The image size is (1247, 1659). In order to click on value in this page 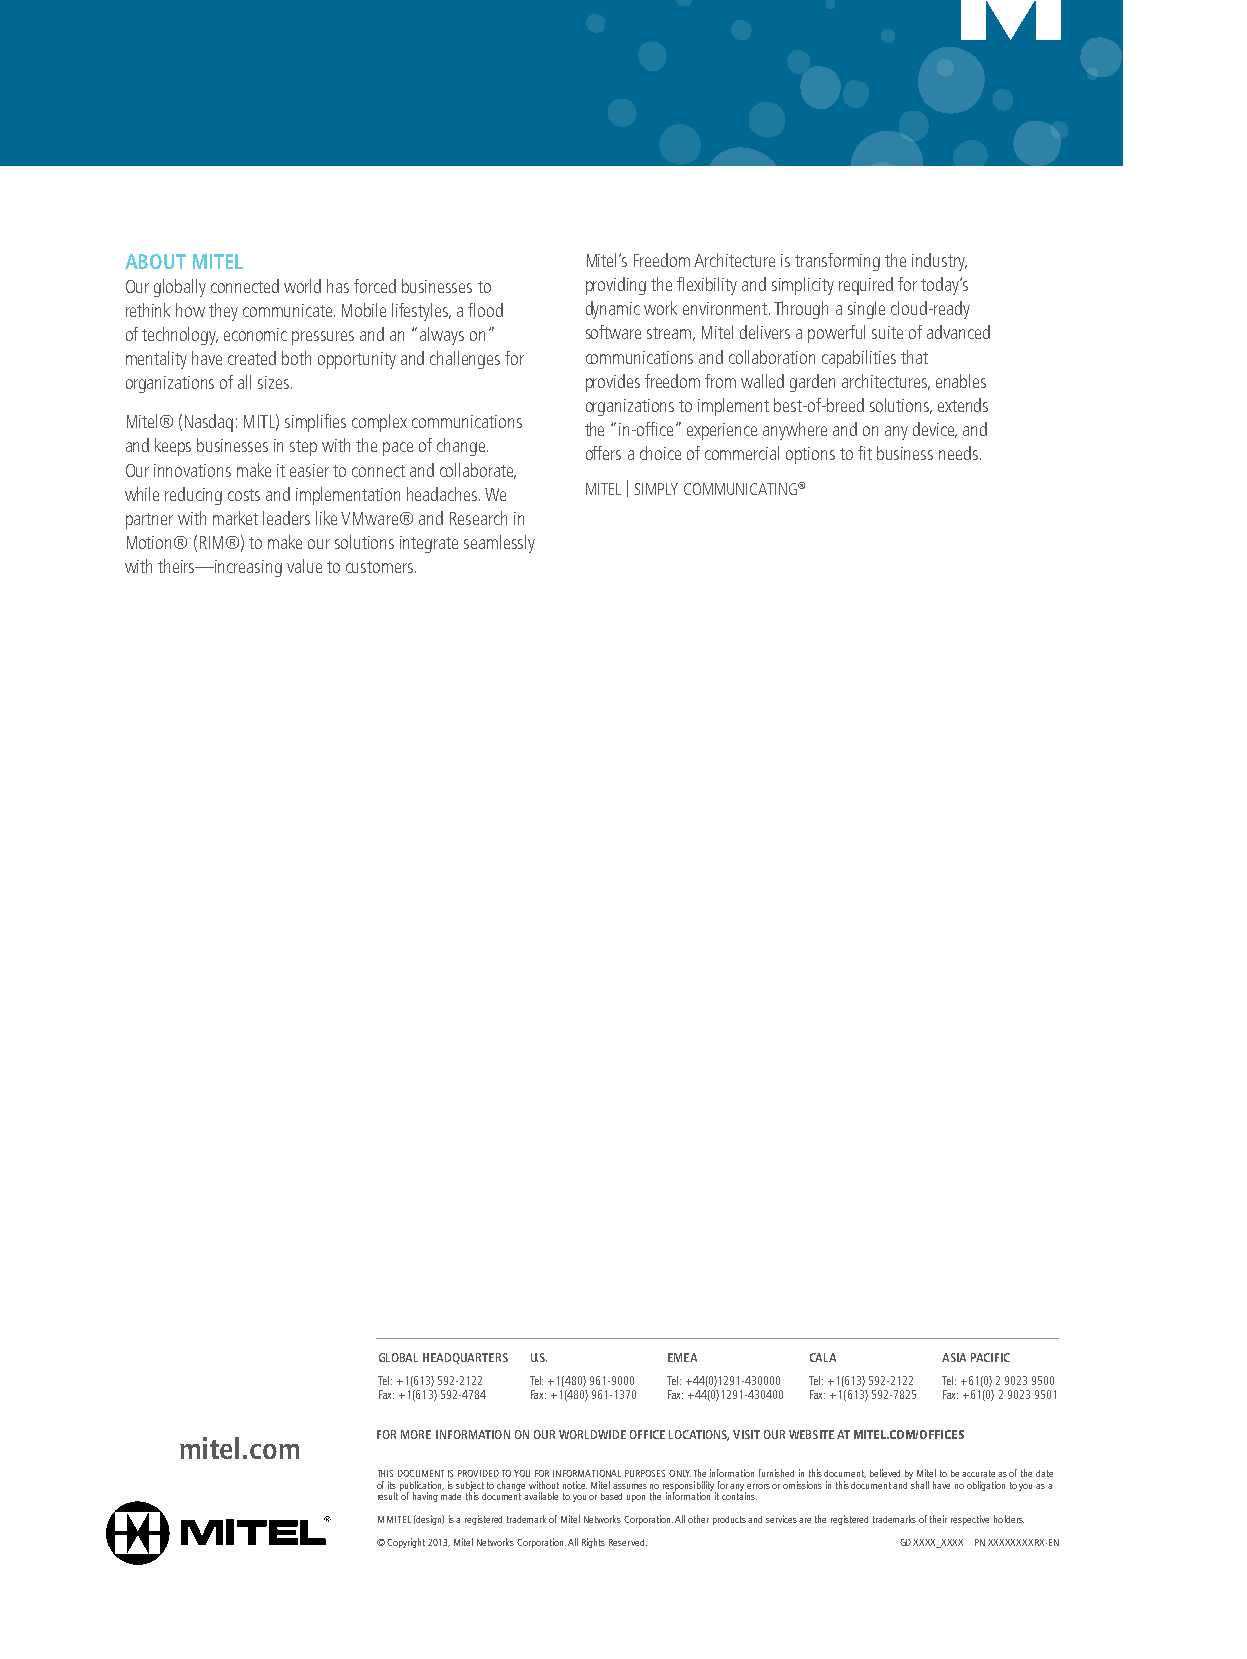, I will do `click(304, 566)`.
